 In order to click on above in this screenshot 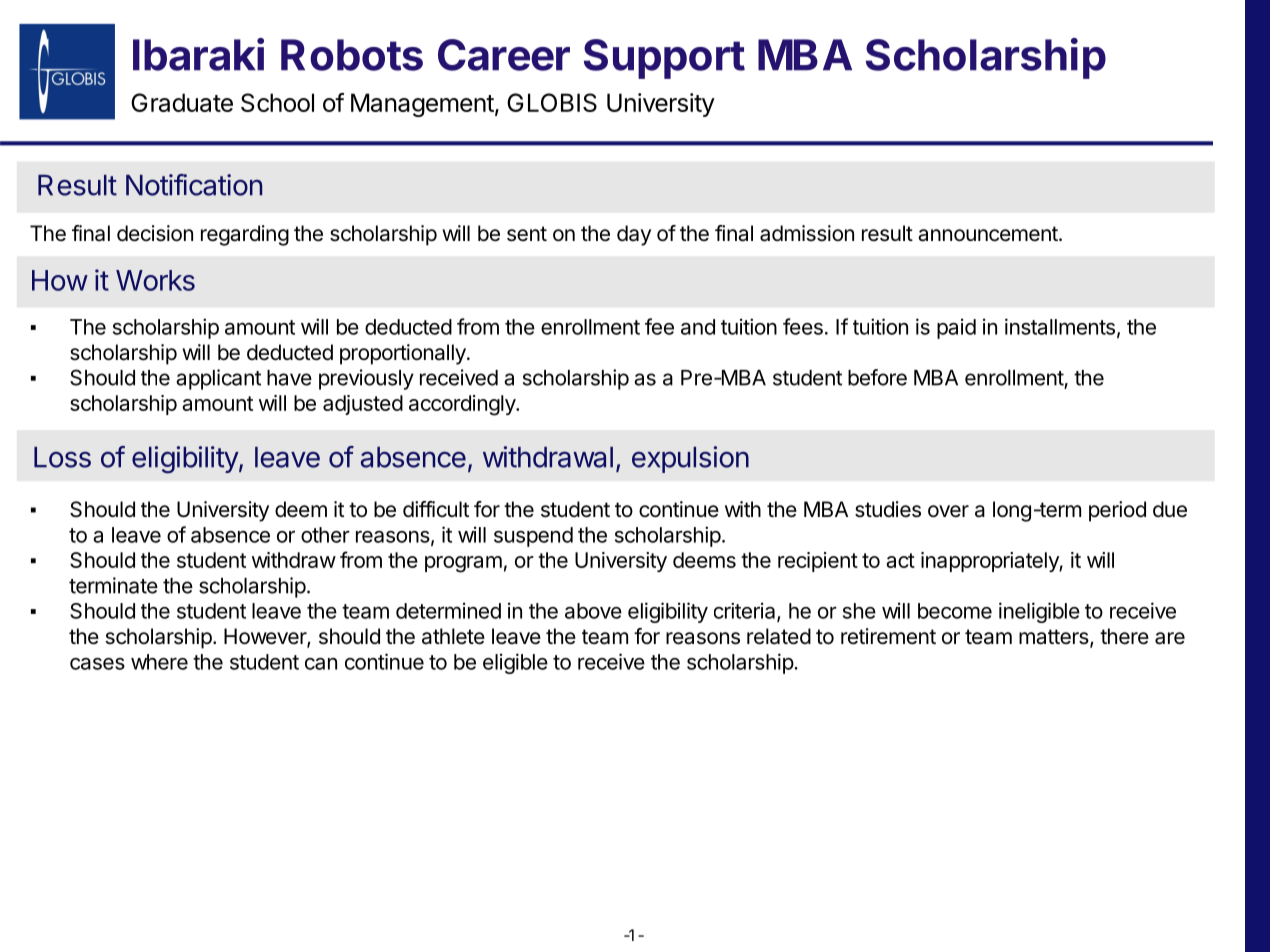, I will do `click(593, 611)`.
